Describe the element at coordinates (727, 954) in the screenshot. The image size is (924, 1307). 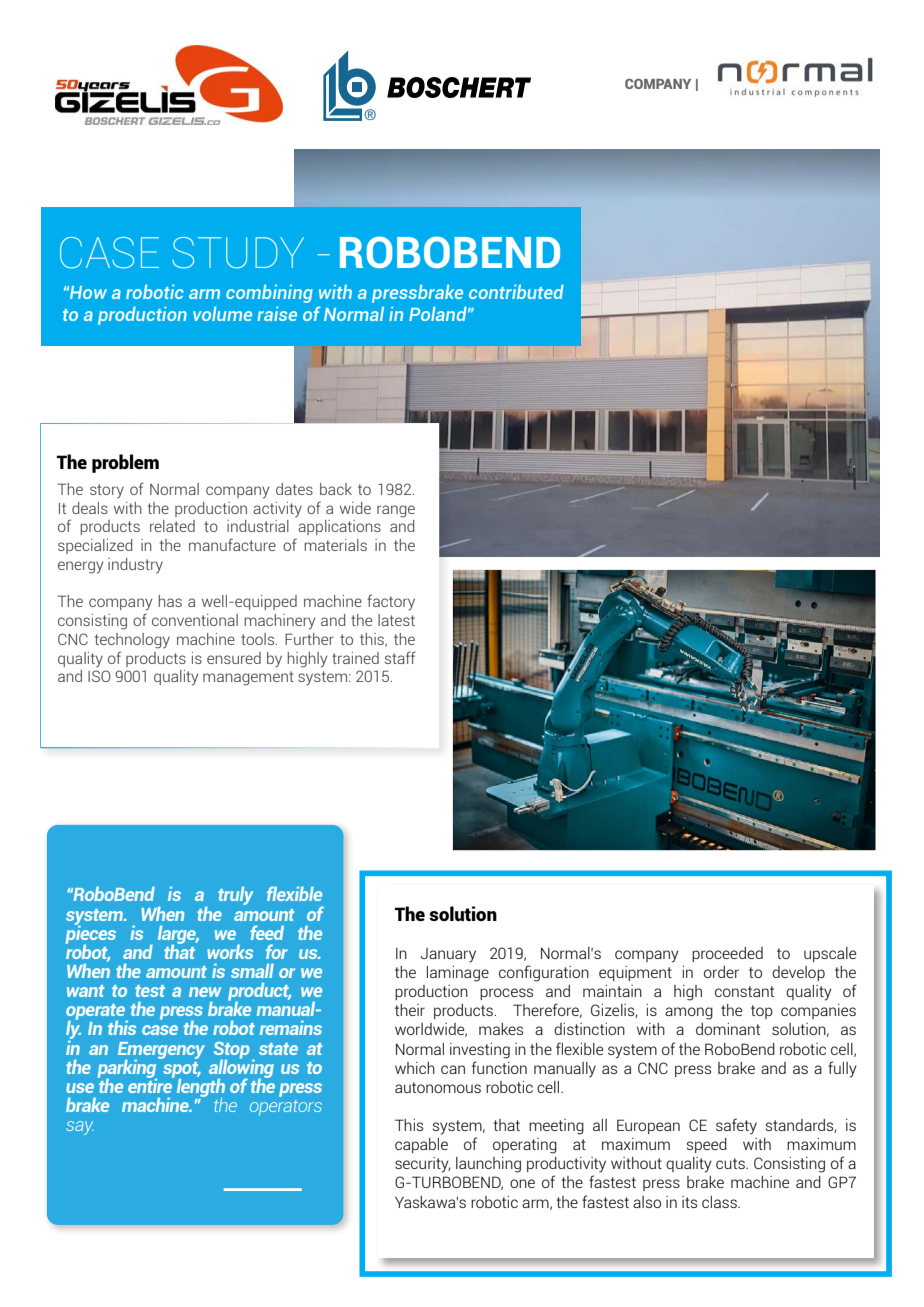
I see `proceeded` at that location.
